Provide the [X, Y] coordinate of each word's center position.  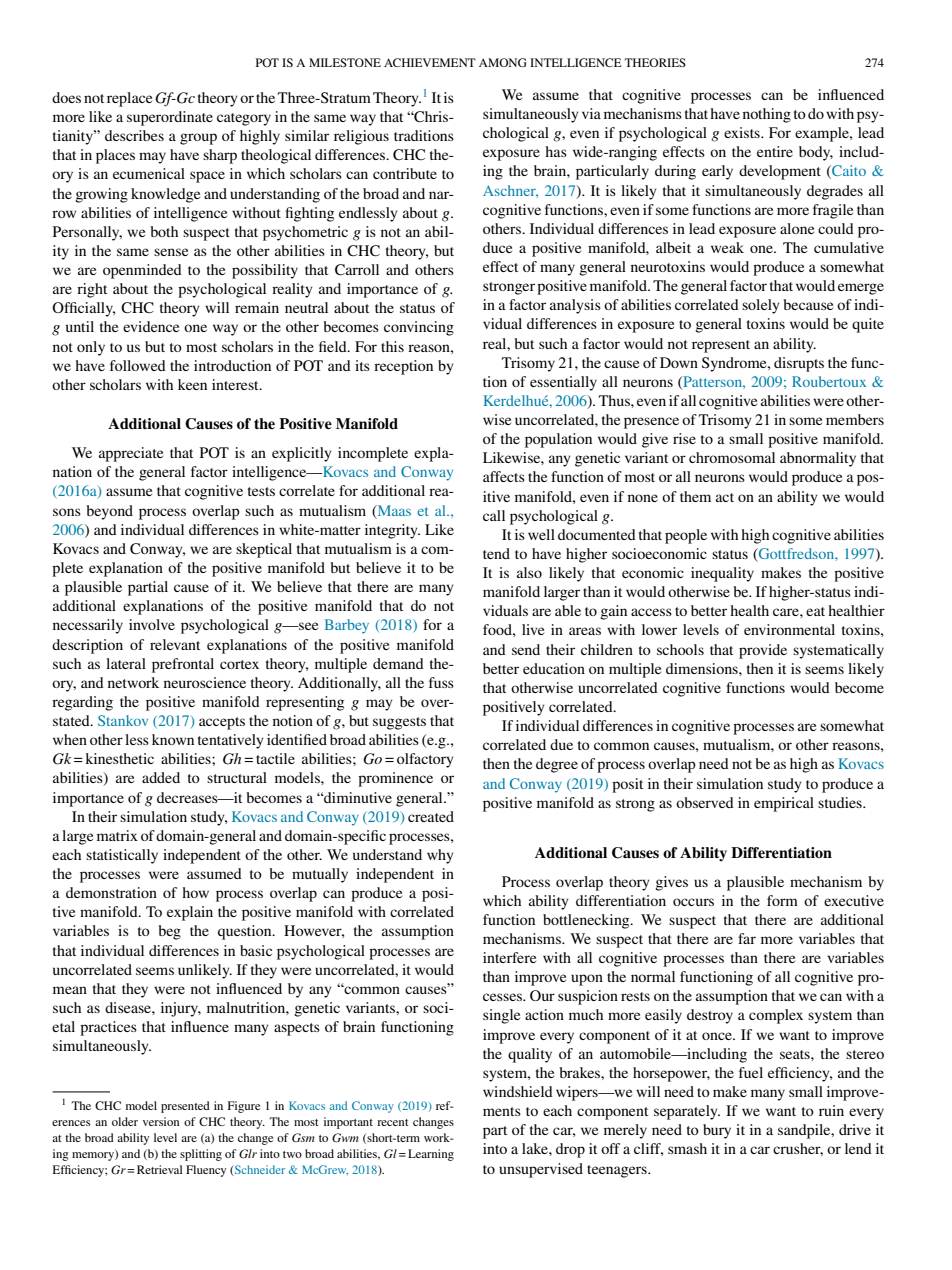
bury [717, 1131]
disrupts [799, 364]
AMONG [503, 62]
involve [152, 624]
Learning [431, 1155]
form [782, 900]
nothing [767, 115]
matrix [117, 835]
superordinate [170, 118]
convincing [419, 328]
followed [138, 365]
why [440, 856]
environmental [789, 629]
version [161, 1121]
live [533, 629]
